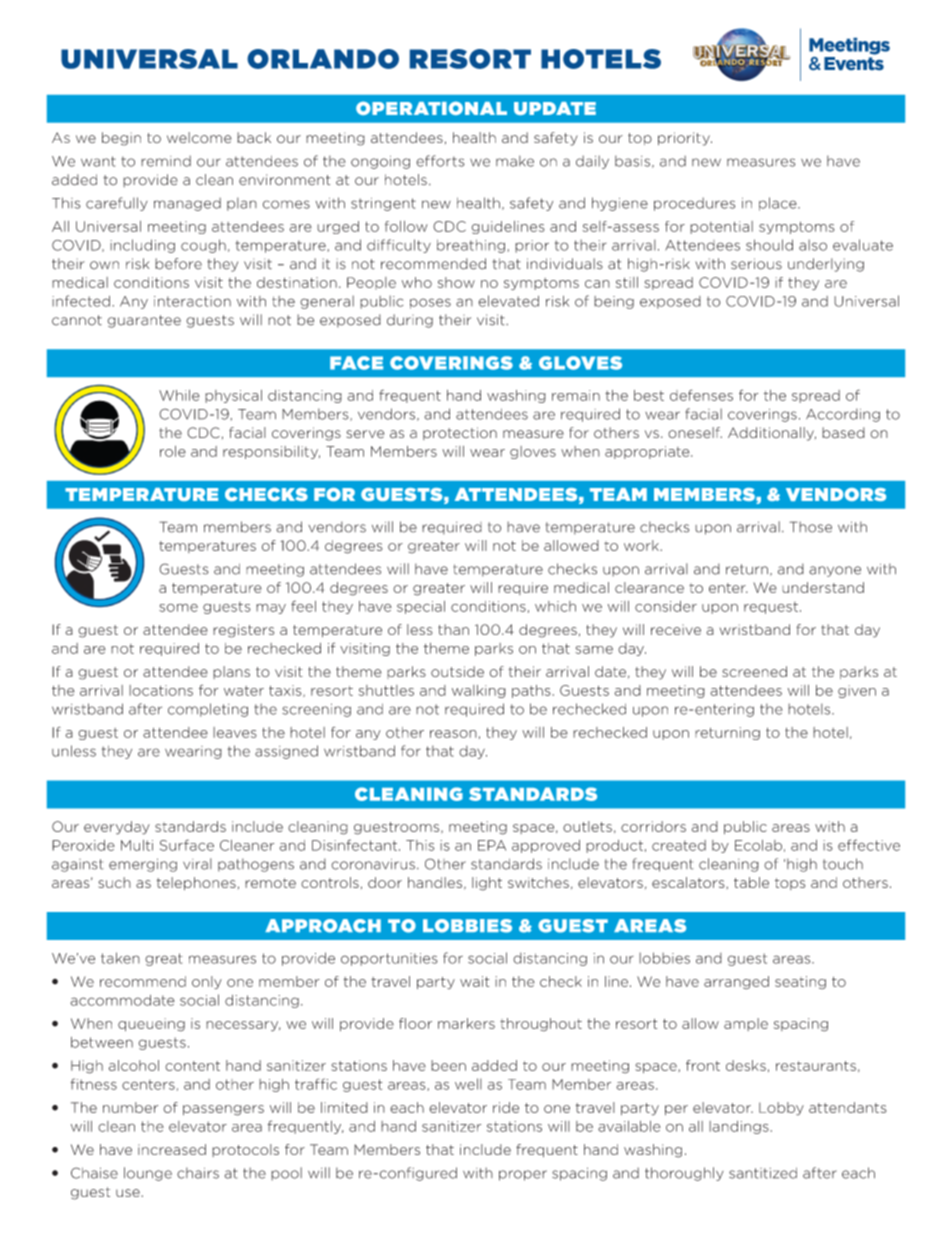  What do you see at coordinates (460, 433) in the document?
I see `protection` at bounding box center [460, 433].
